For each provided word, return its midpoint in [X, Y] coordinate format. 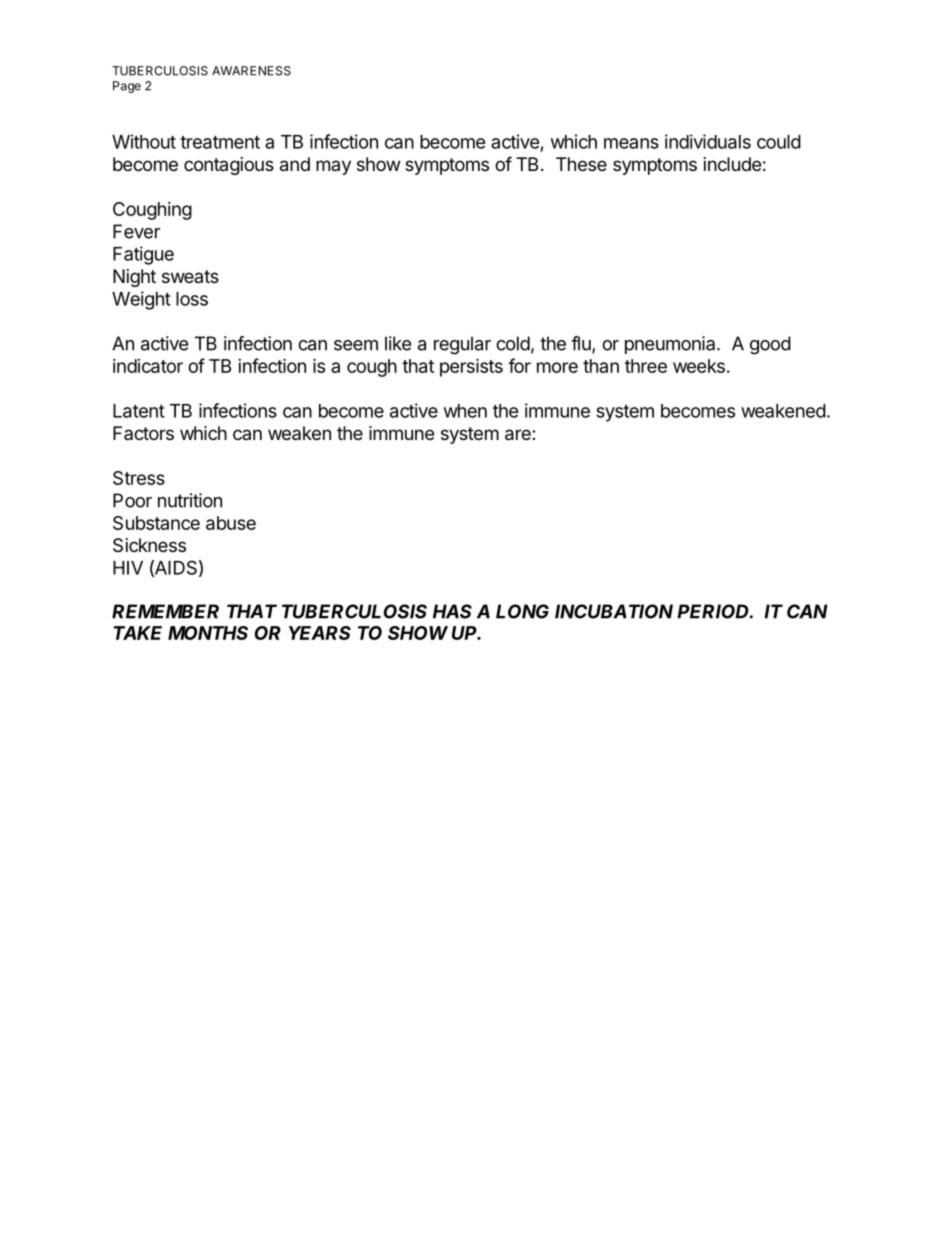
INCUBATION [614, 611]
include [732, 164]
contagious [229, 166]
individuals [708, 141]
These [581, 164]
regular [462, 345]
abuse [231, 523]
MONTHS [208, 633]
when [465, 411]
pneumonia [671, 345]
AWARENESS [251, 71]
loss [192, 299]
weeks [699, 366]
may [333, 167]
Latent [139, 411]
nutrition [190, 500]
